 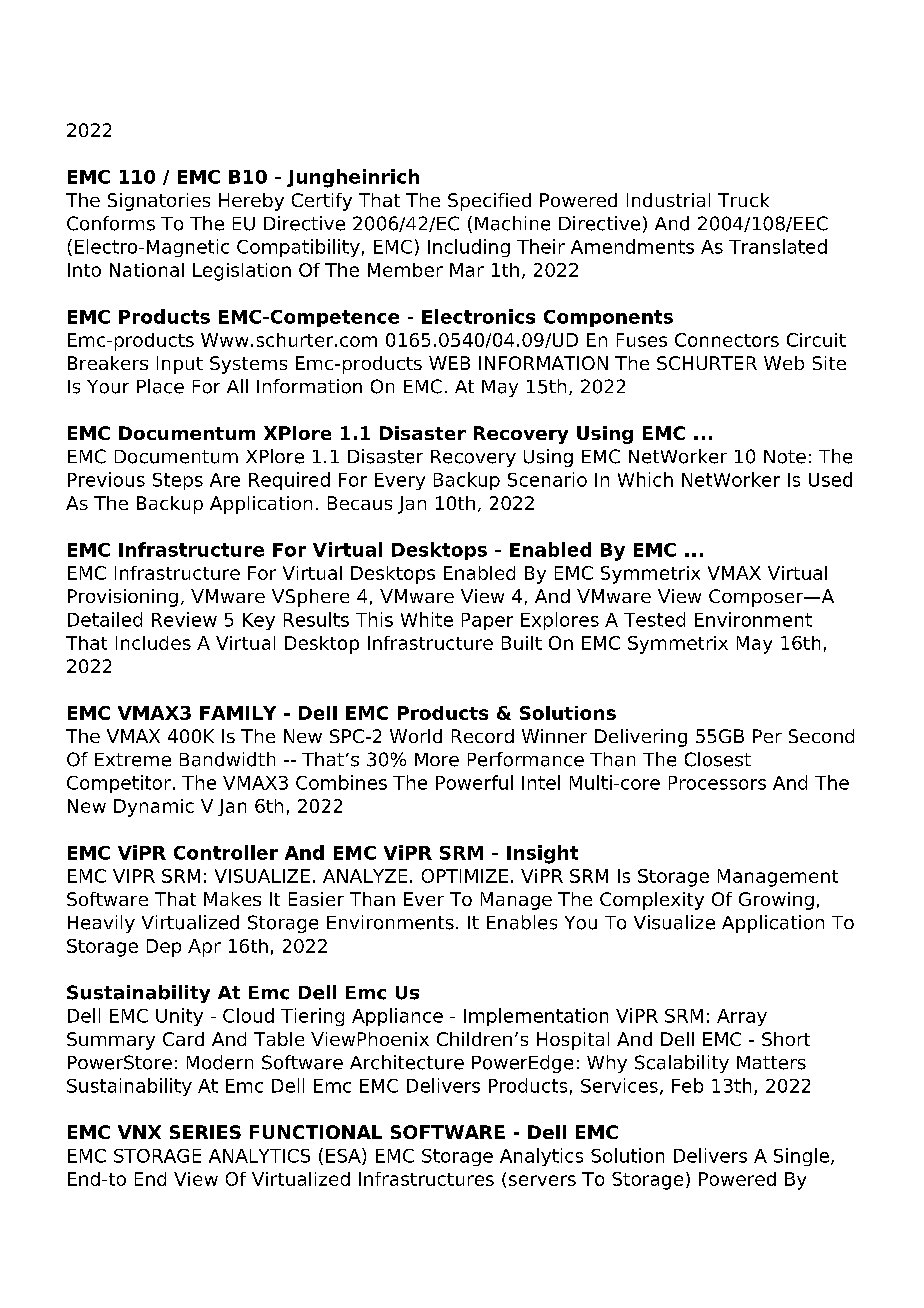 What do you see at coordinates (159, 202) in the image?
I see `Signatories` at bounding box center [159, 202].
